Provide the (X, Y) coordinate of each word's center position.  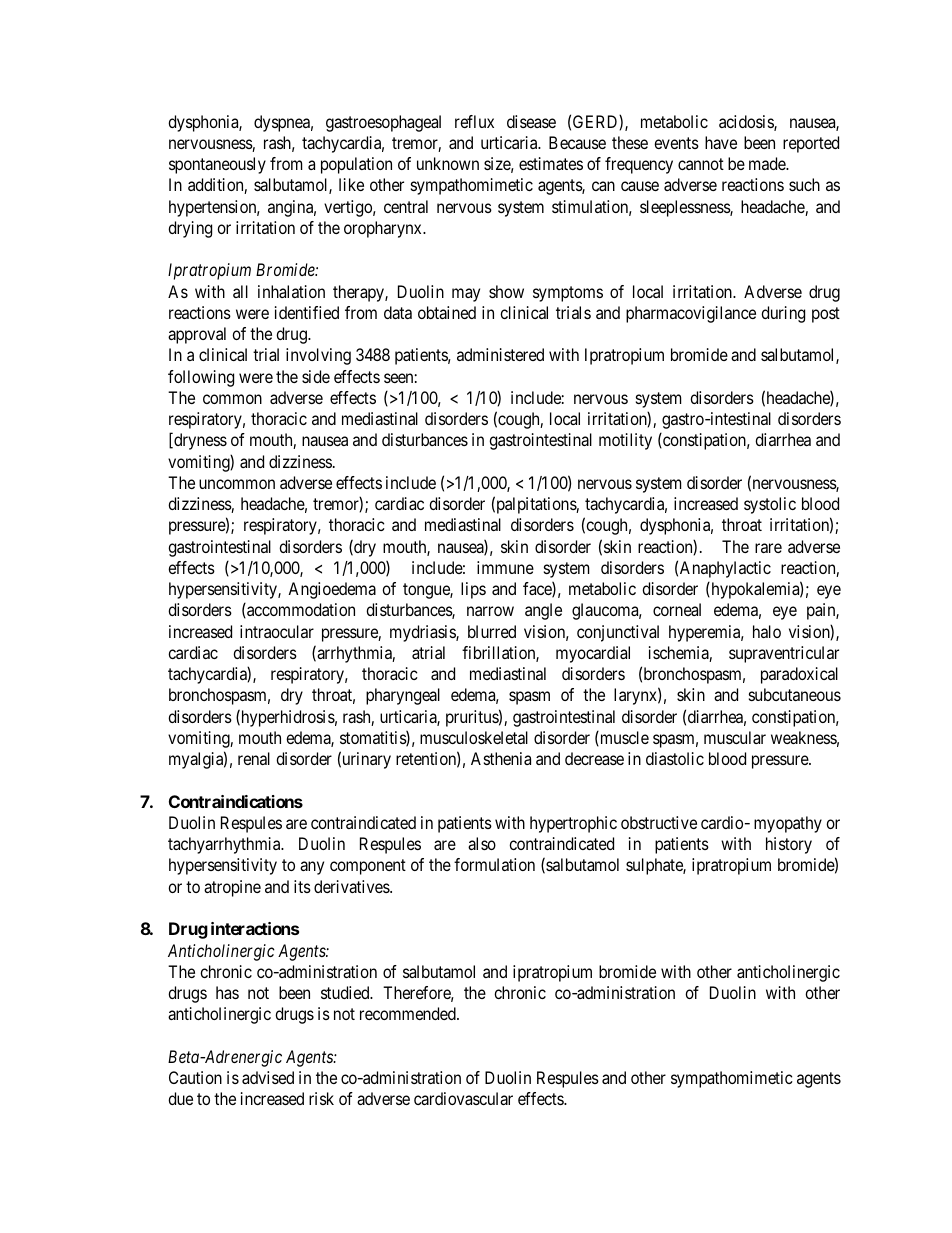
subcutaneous (795, 694)
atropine (232, 888)
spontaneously (217, 165)
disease (531, 121)
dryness (199, 441)
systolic (770, 505)
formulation (494, 864)
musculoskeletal (474, 737)
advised (268, 1077)
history (789, 845)
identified (307, 312)
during (783, 314)
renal (254, 758)
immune (505, 567)
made (768, 163)
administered (500, 354)
